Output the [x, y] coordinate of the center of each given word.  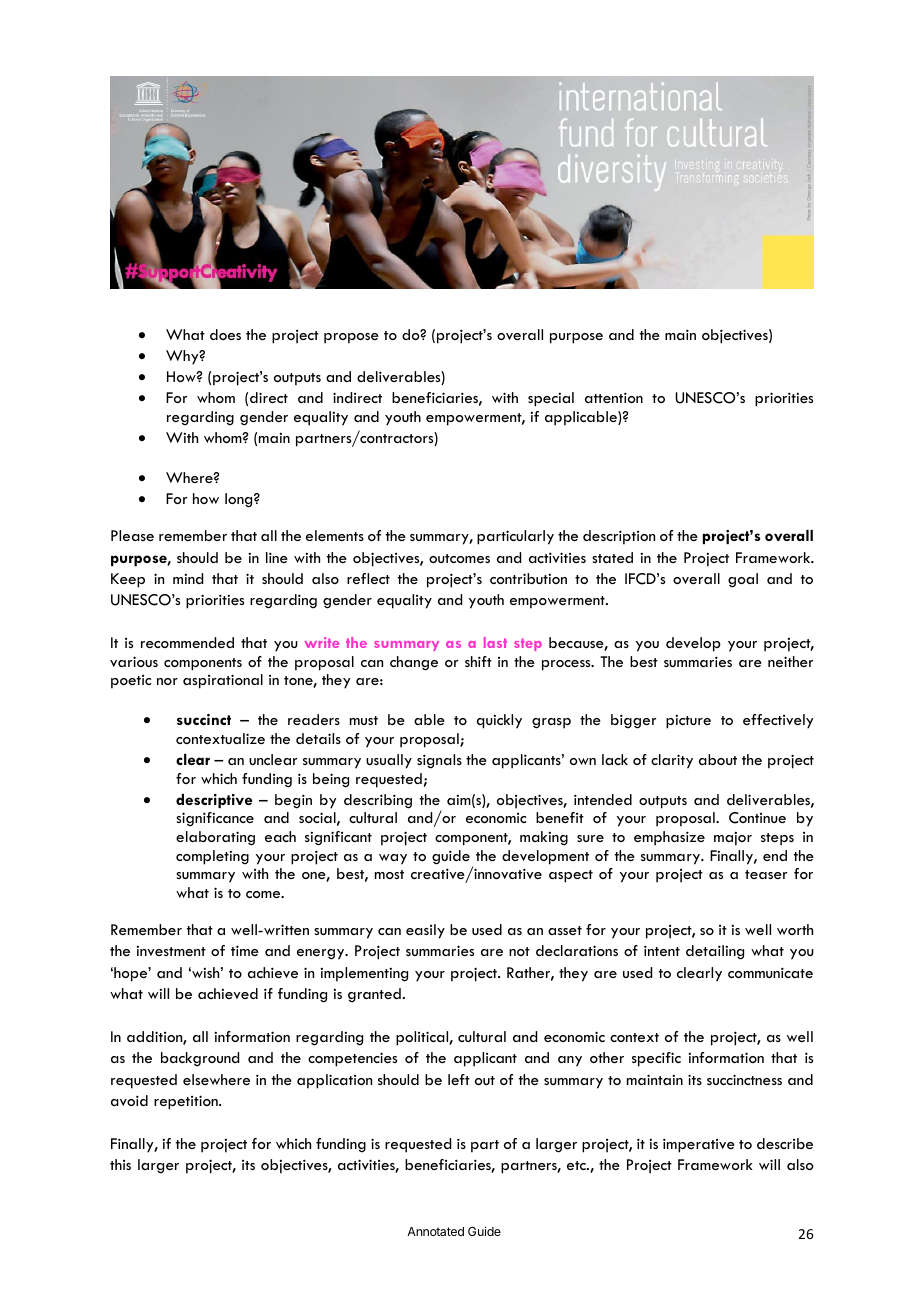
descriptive [214, 801]
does [225, 334]
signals [439, 761]
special [551, 399]
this [120, 1164]
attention [614, 397]
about [718, 759]
